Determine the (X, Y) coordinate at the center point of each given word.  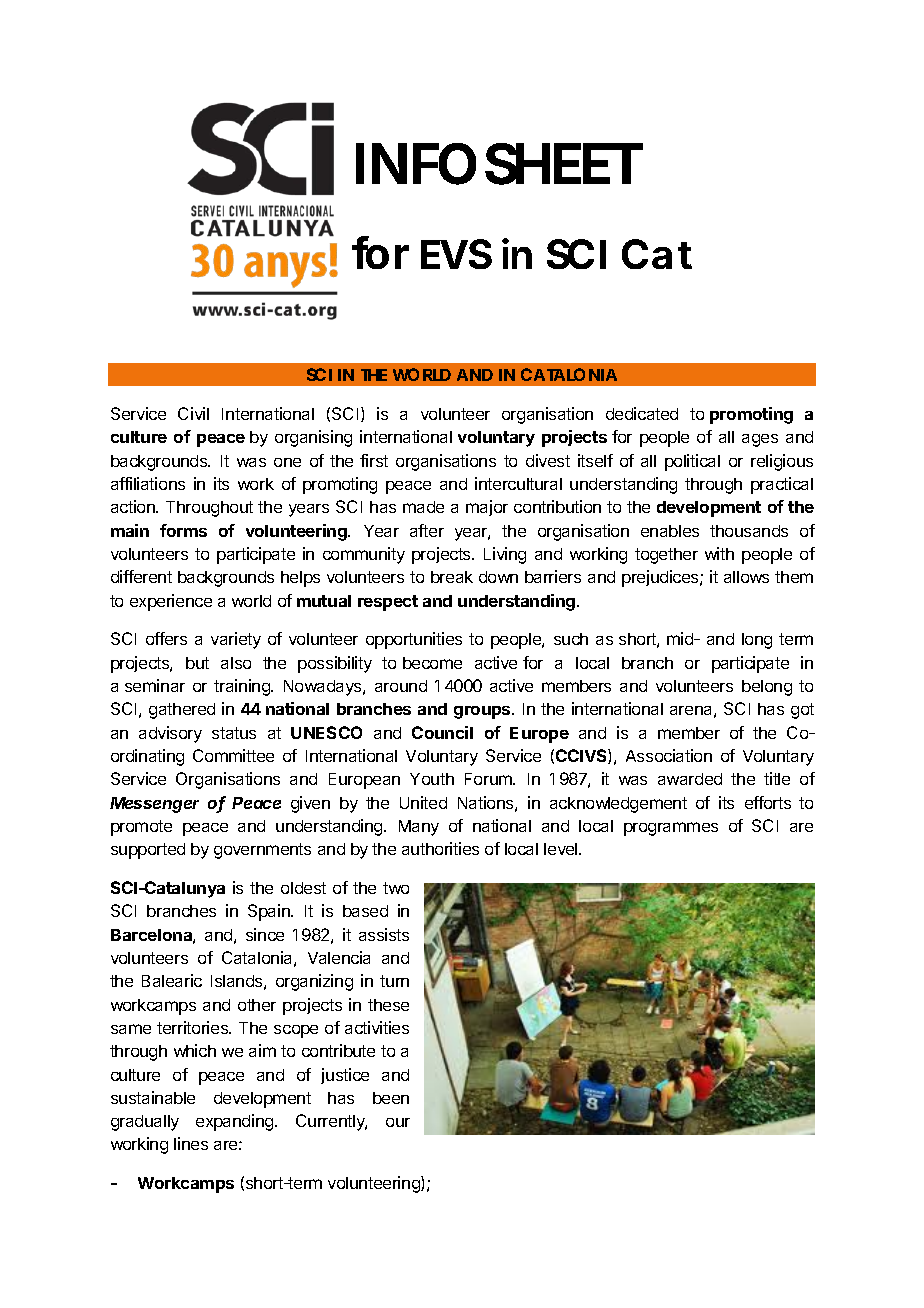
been (391, 1098)
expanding (236, 1122)
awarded (690, 779)
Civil (193, 413)
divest (548, 460)
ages (760, 440)
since (265, 934)
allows (746, 577)
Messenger (154, 805)
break (452, 577)
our (398, 1122)
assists (384, 934)
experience (171, 602)
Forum (489, 779)
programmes (671, 829)
